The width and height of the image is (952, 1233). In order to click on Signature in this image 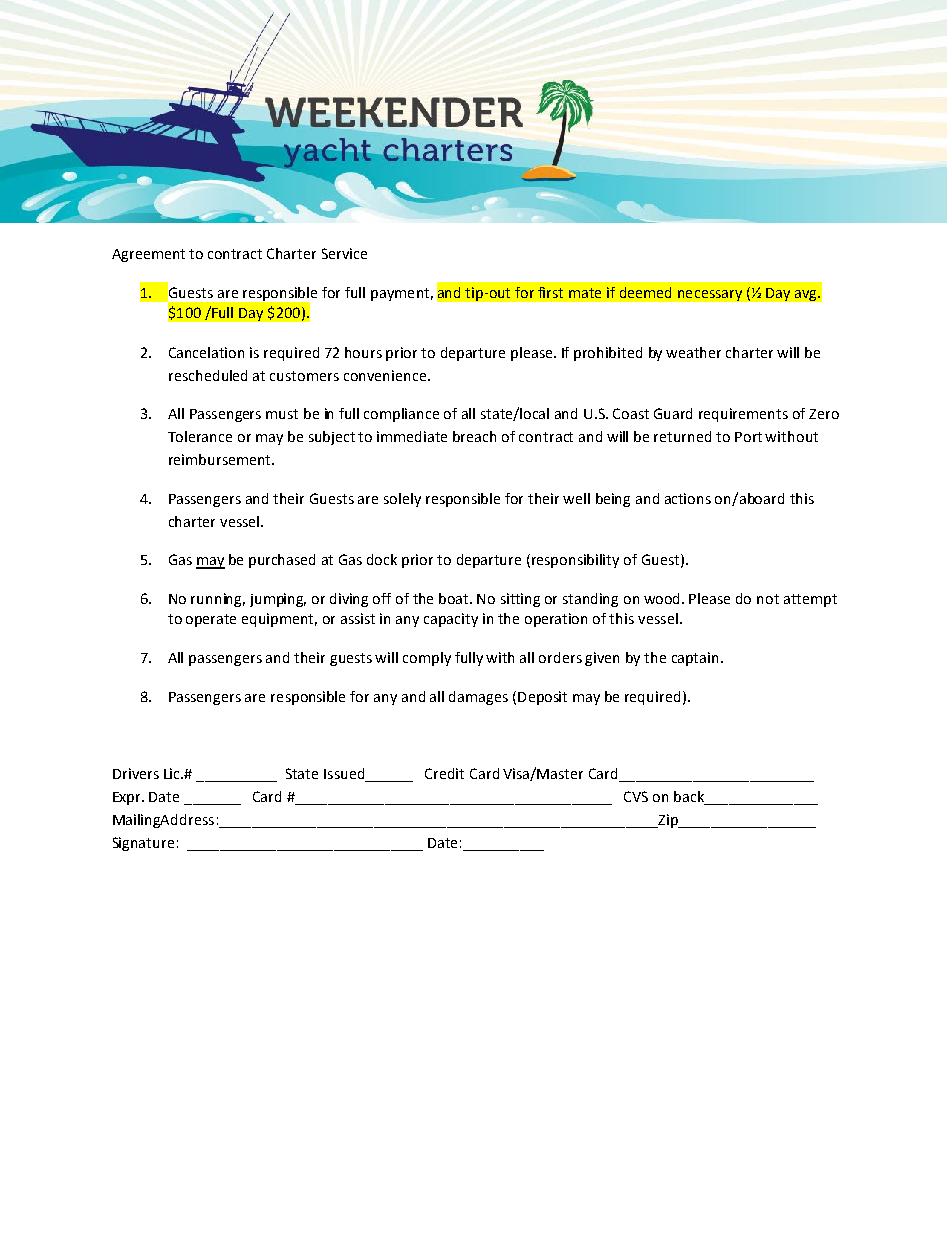, I will do `click(143, 844)`.
